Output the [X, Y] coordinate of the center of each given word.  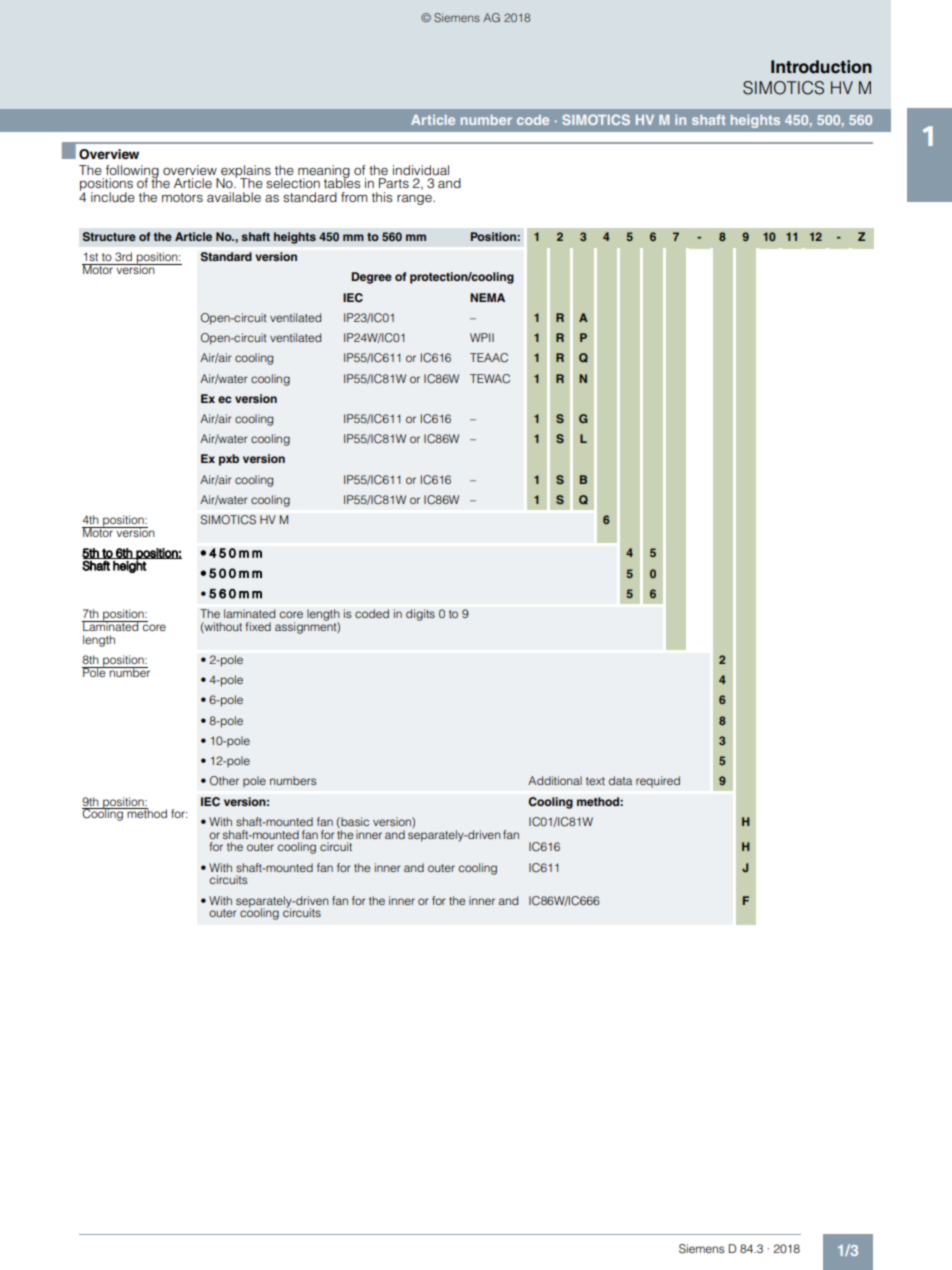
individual [421, 170]
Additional [555, 780]
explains [246, 172]
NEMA [487, 297]
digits [420, 615]
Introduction [821, 67]
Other [224, 781]
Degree [371, 278]
